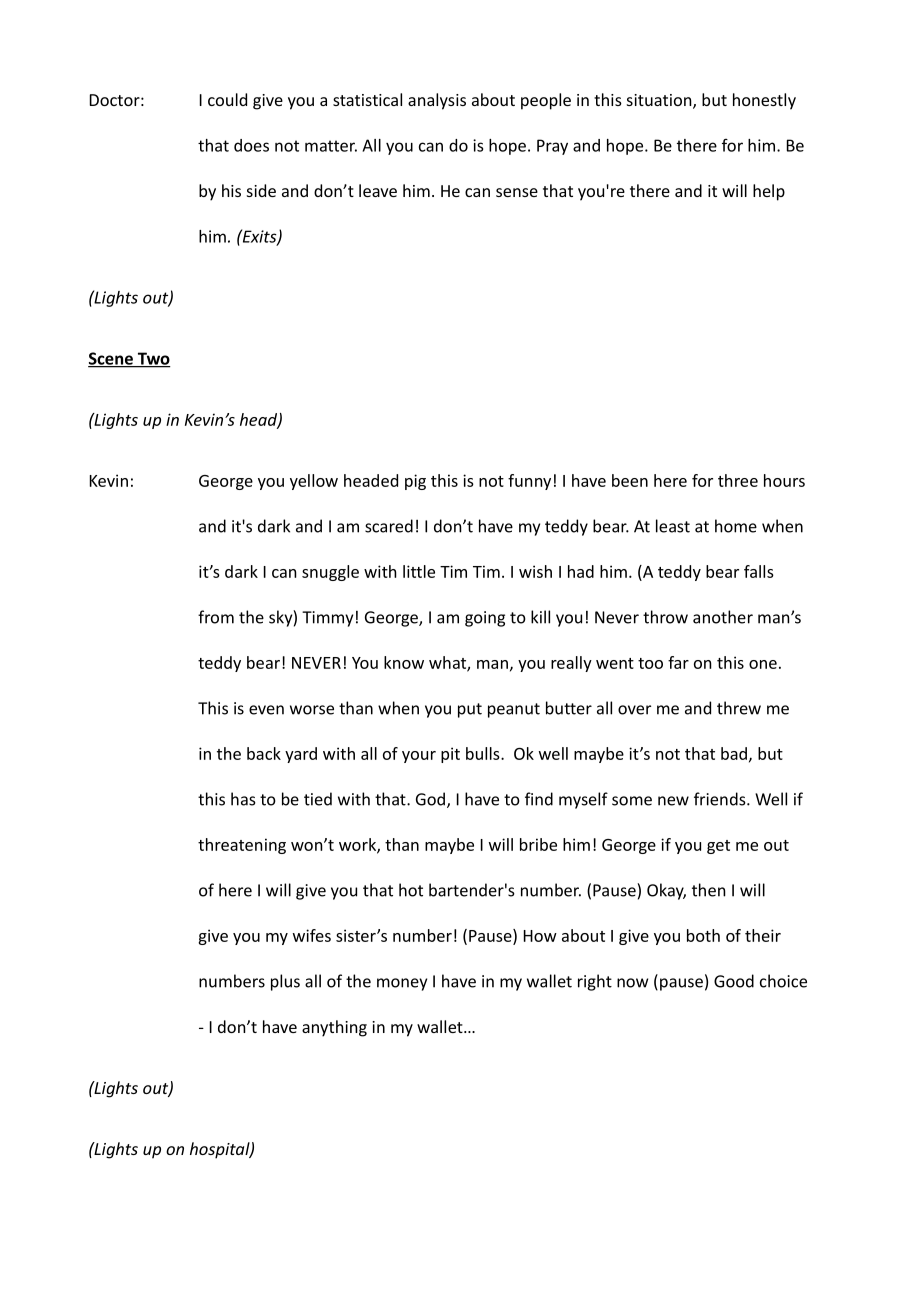 Image resolution: width=924 pixels, height=1308 pixels. Describe the element at coordinates (660, 101) in the screenshot. I see `situation` at that location.
